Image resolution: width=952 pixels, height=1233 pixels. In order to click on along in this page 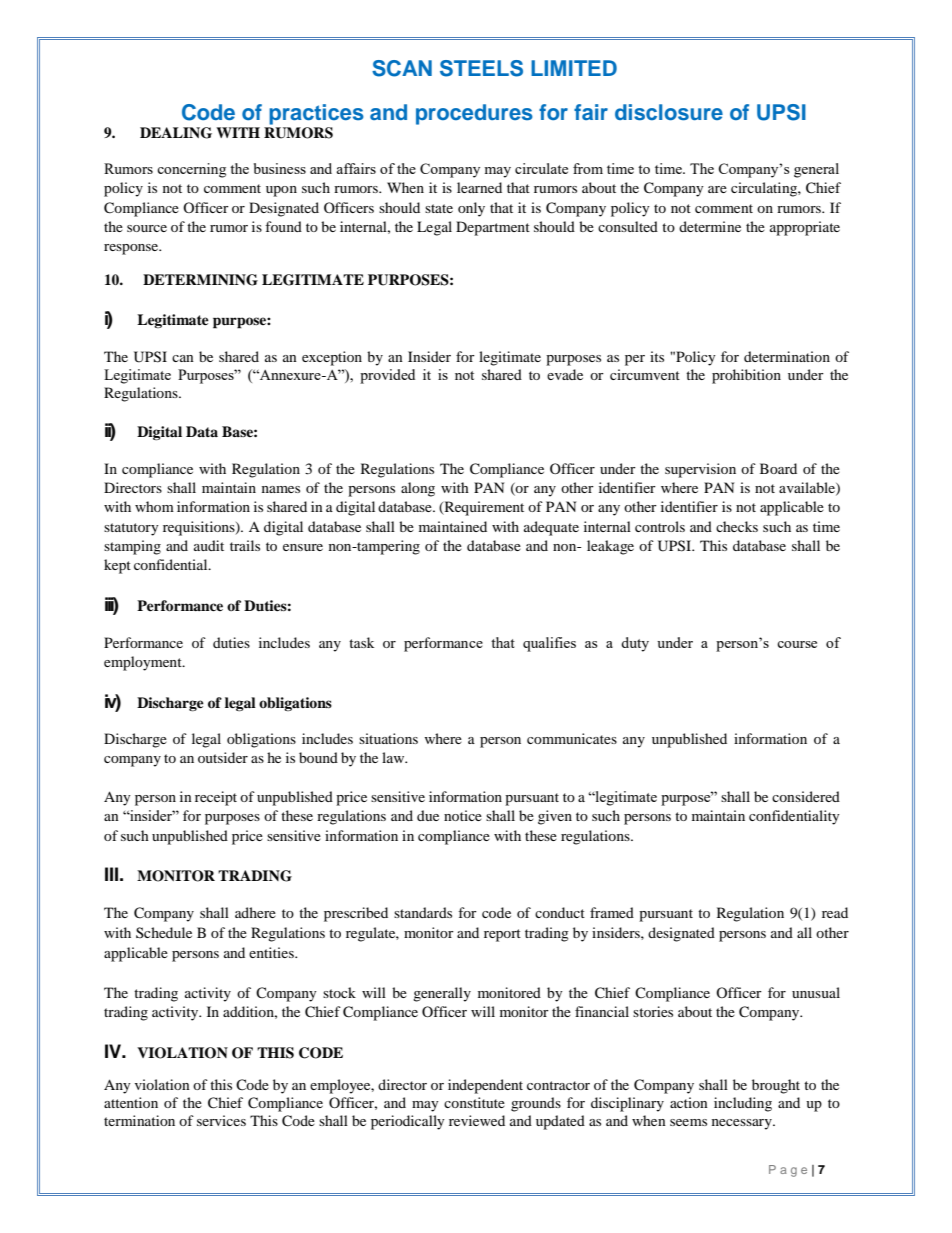, I will do `click(418, 489)`.
